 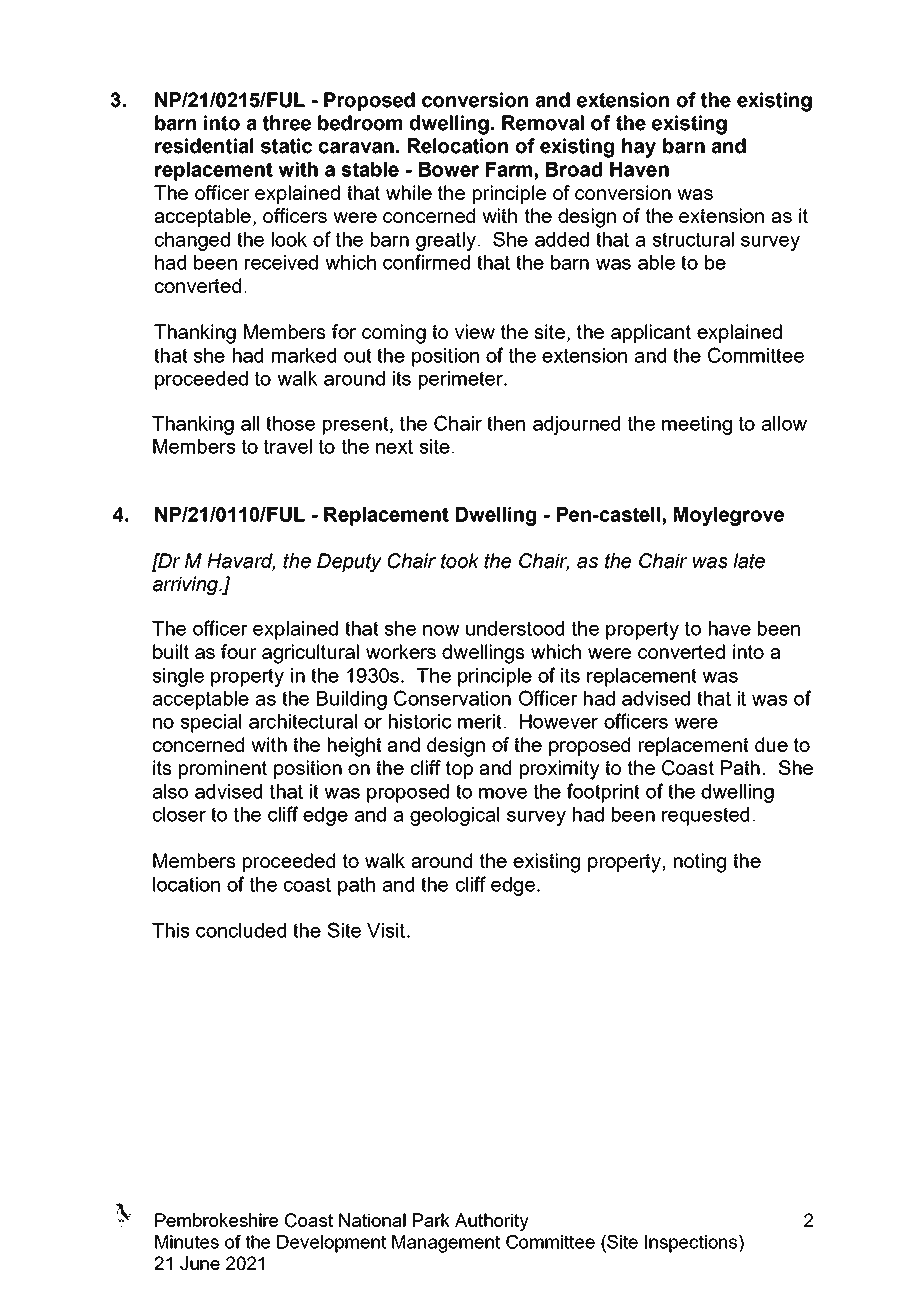 What do you see at coordinates (241, 930) in the screenshot?
I see `concluded` at bounding box center [241, 930].
